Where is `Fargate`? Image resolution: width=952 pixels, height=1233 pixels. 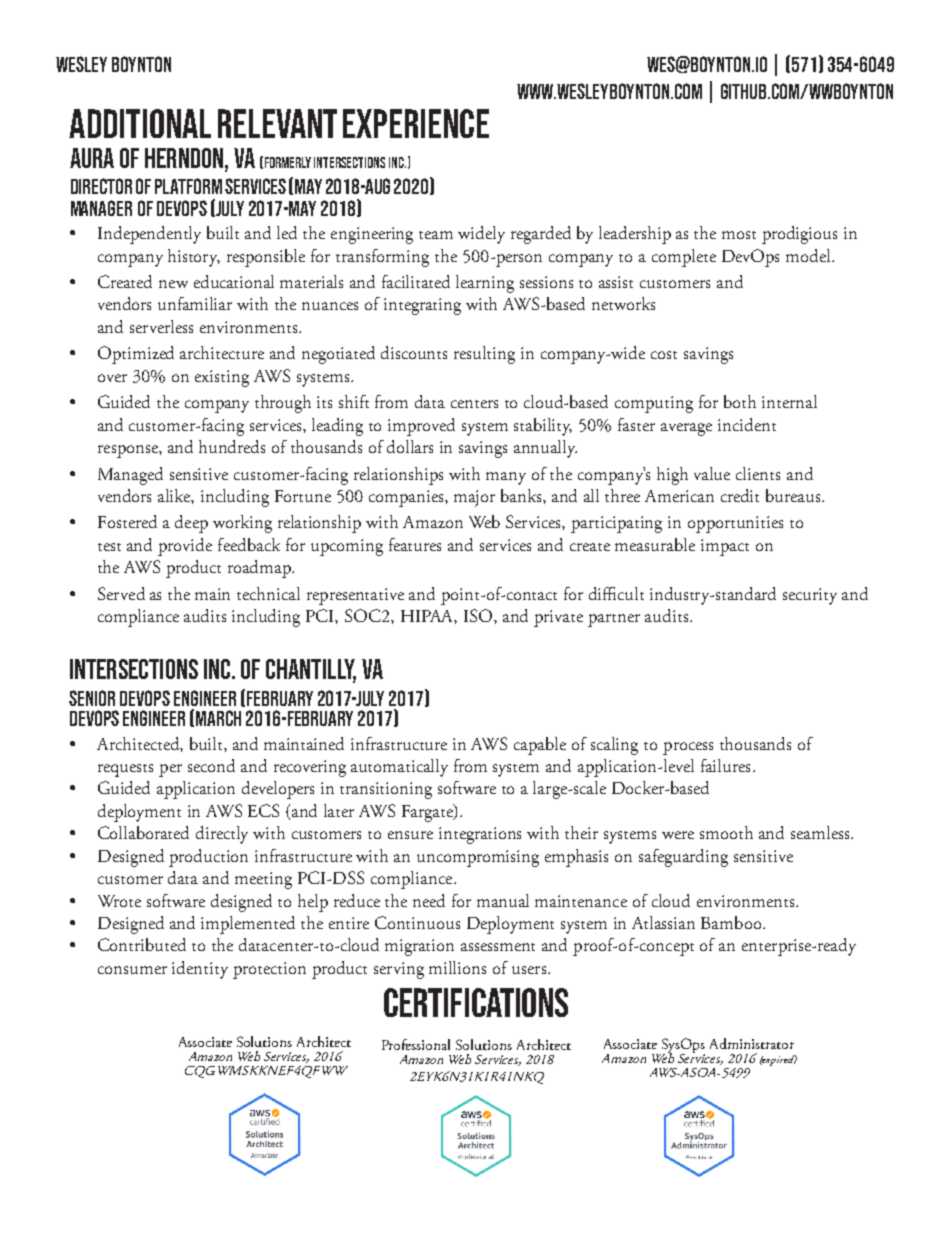
Fargate is located at coordinates (428, 813).
